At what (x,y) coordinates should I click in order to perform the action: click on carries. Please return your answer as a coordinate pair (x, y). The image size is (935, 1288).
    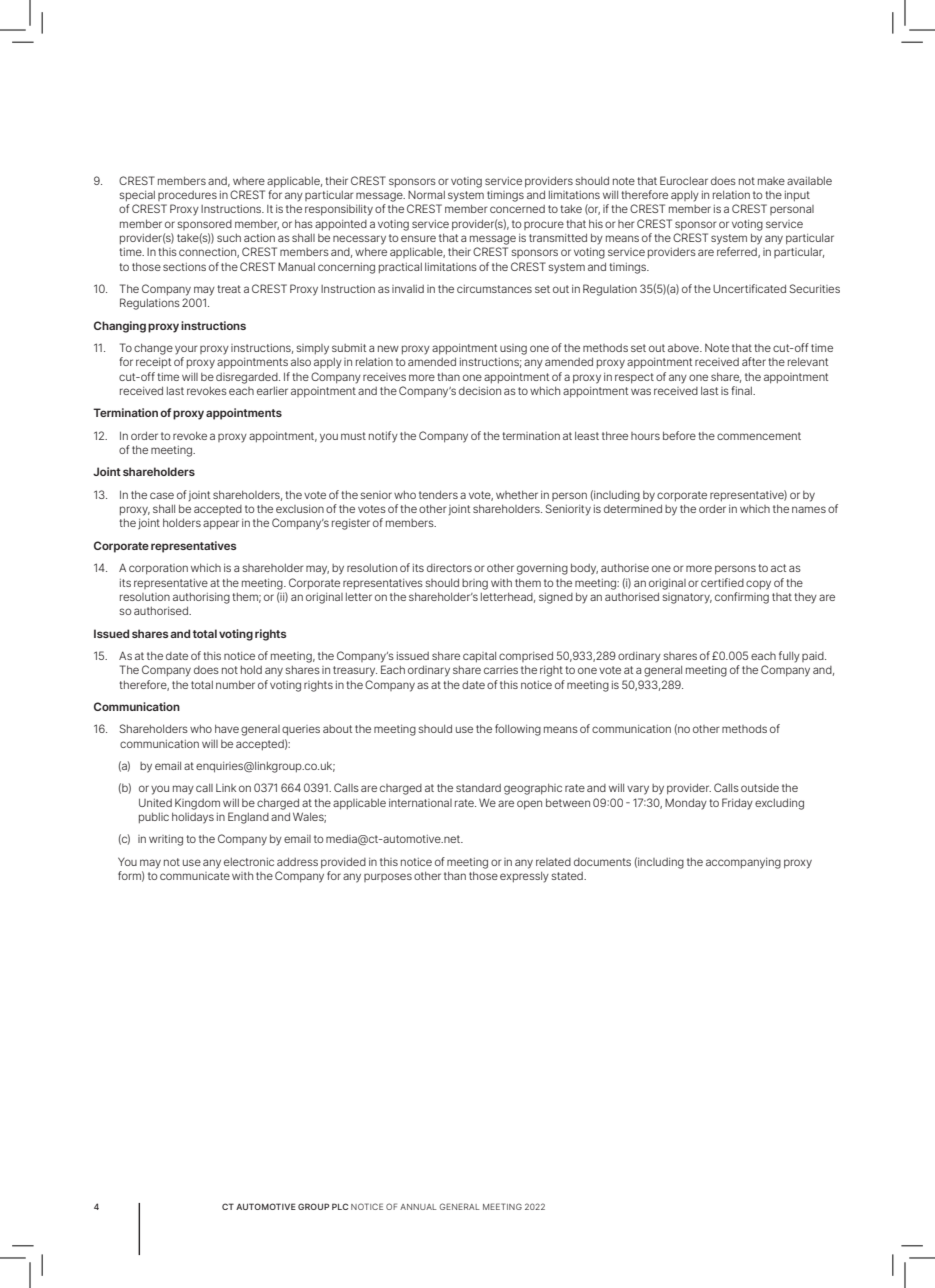
    Looking at the image, I should click on (501, 670).
